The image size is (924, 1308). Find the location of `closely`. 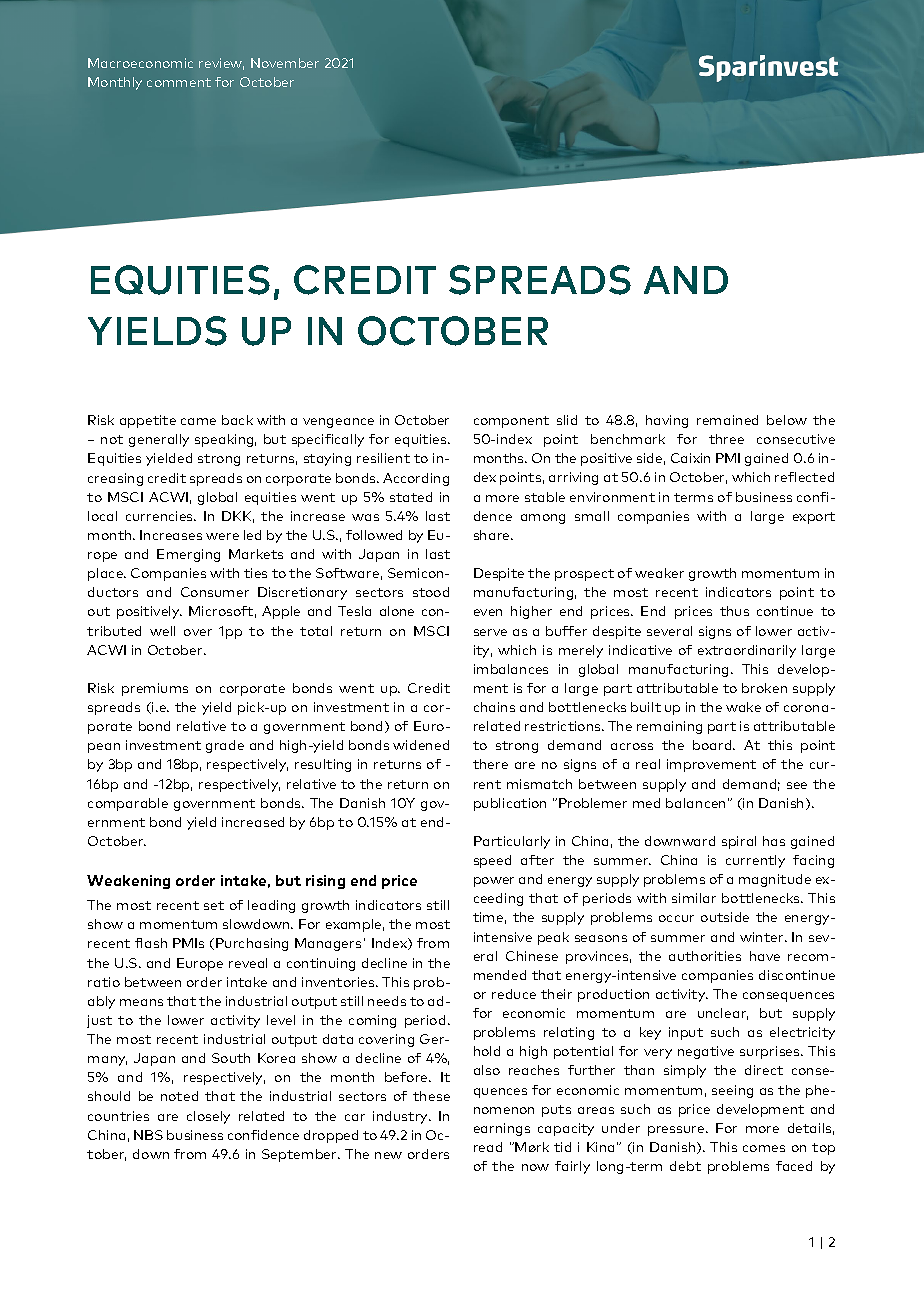

closely is located at coordinates (208, 1117).
